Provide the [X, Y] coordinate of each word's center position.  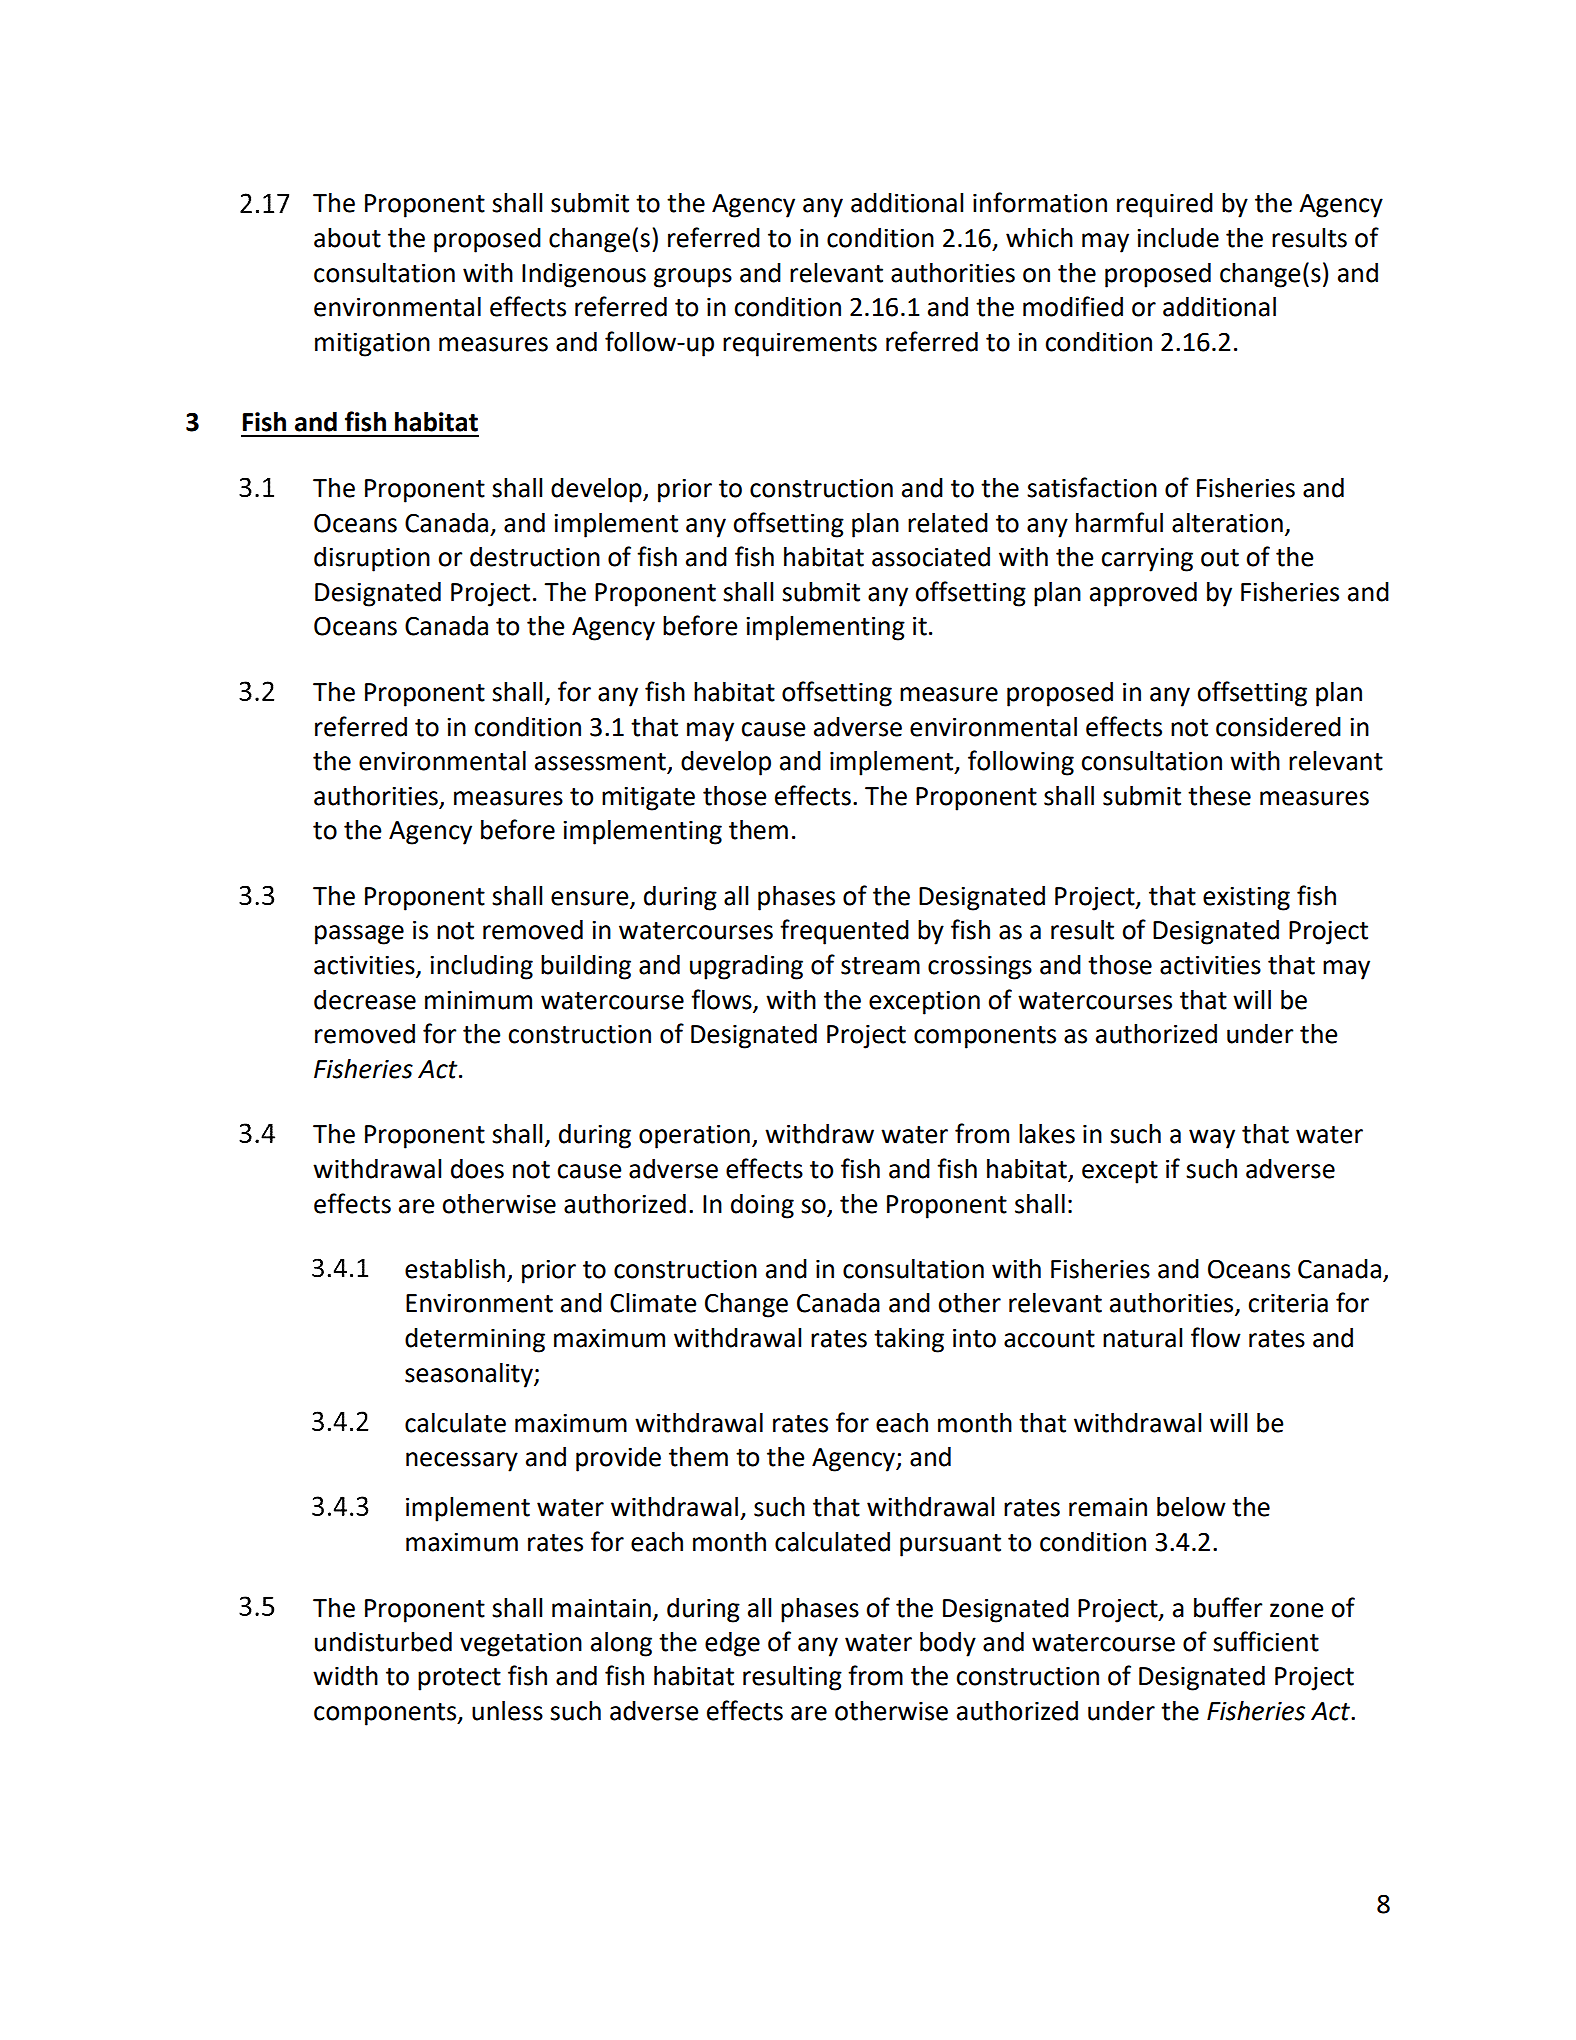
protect [459, 1679]
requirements [800, 344]
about [347, 238]
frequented [844, 932]
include [1178, 238]
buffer [1228, 1607]
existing [1246, 898]
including [481, 967]
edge [732, 1644]
